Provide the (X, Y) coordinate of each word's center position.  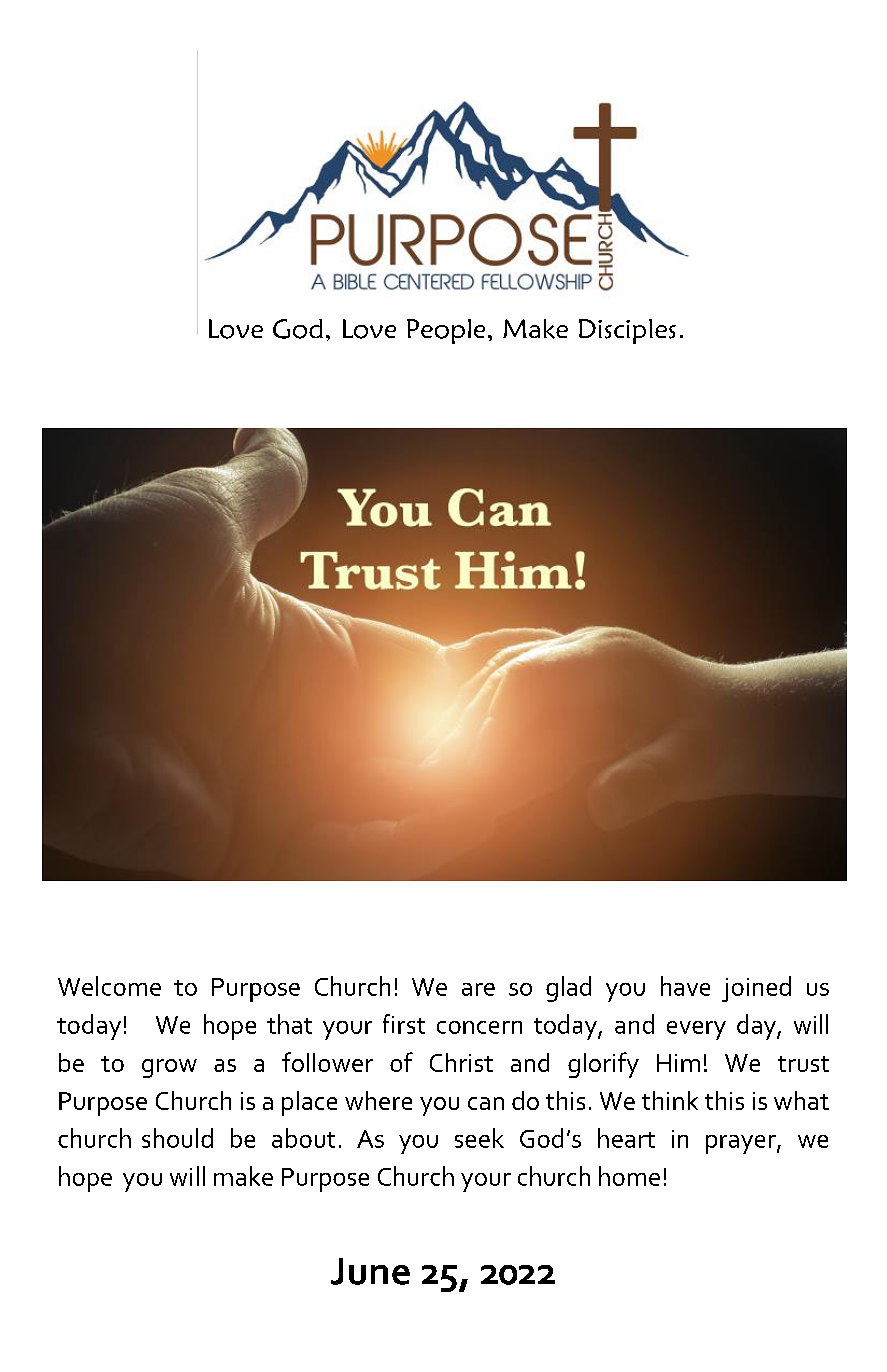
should (177, 1138)
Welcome (109, 986)
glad (568, 989)
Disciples (627, 331)
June (370, 1271)
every (696, 1030)
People (446, 331)
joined (756, 989)
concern (479, 1027)
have (685, 986)
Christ (461, 1062)
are (478, 989)
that (289, 1024)
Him (678, 1063)
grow (169, 1068)
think (670, 1100)
